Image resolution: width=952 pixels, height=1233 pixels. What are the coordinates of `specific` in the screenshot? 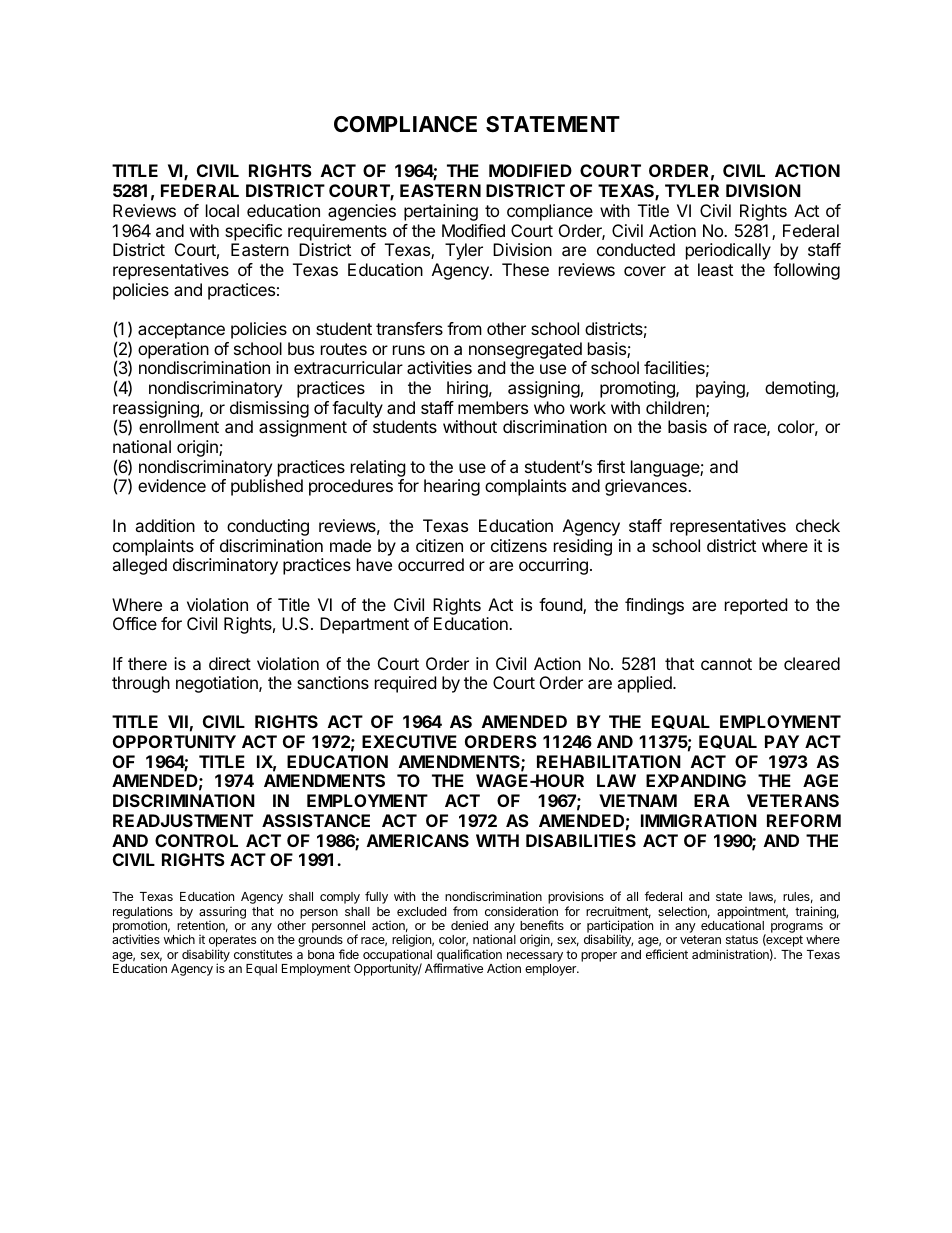 It's located at (253, 232).
